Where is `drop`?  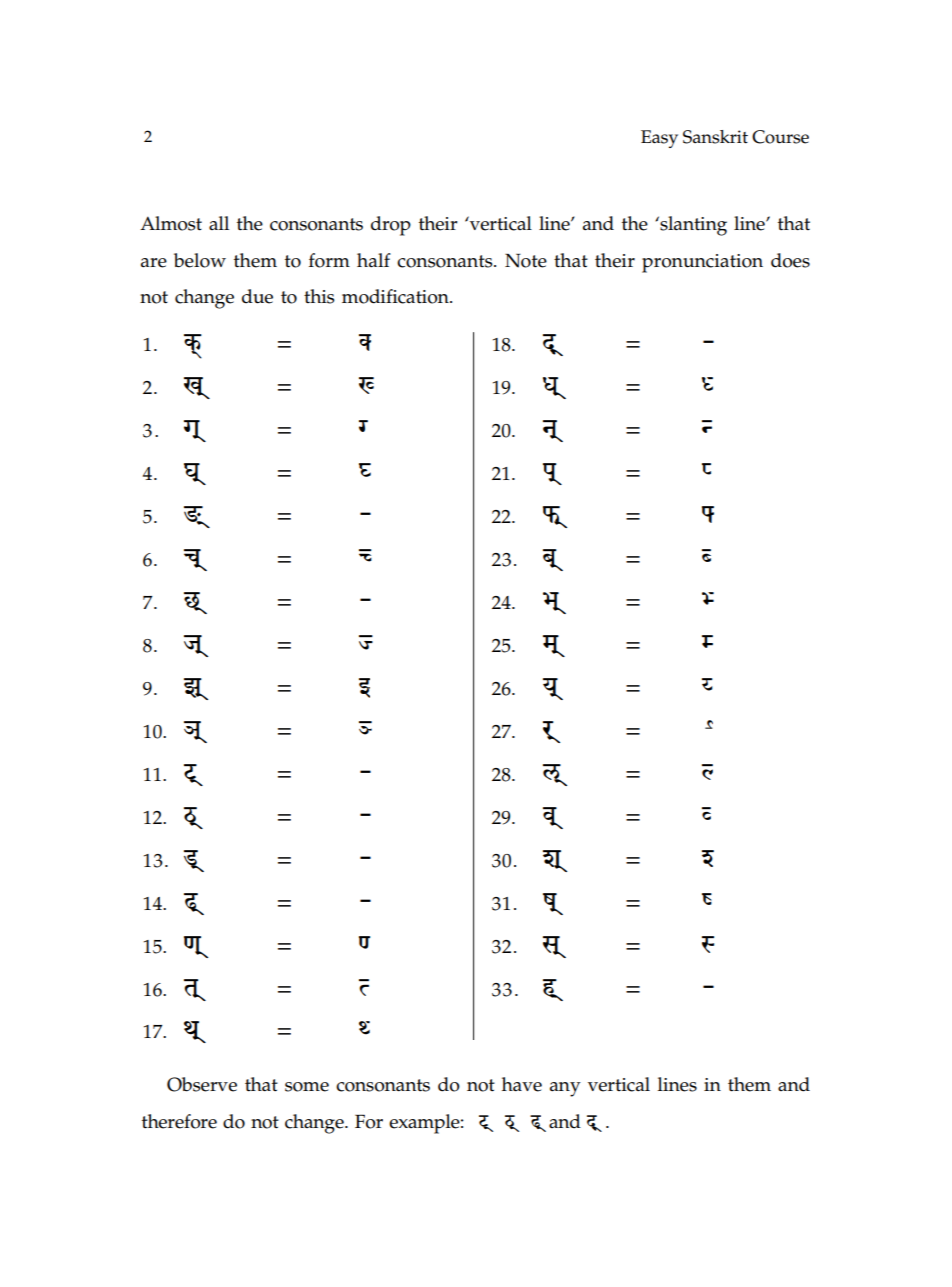
drop is located at coordinates (391, 226).
